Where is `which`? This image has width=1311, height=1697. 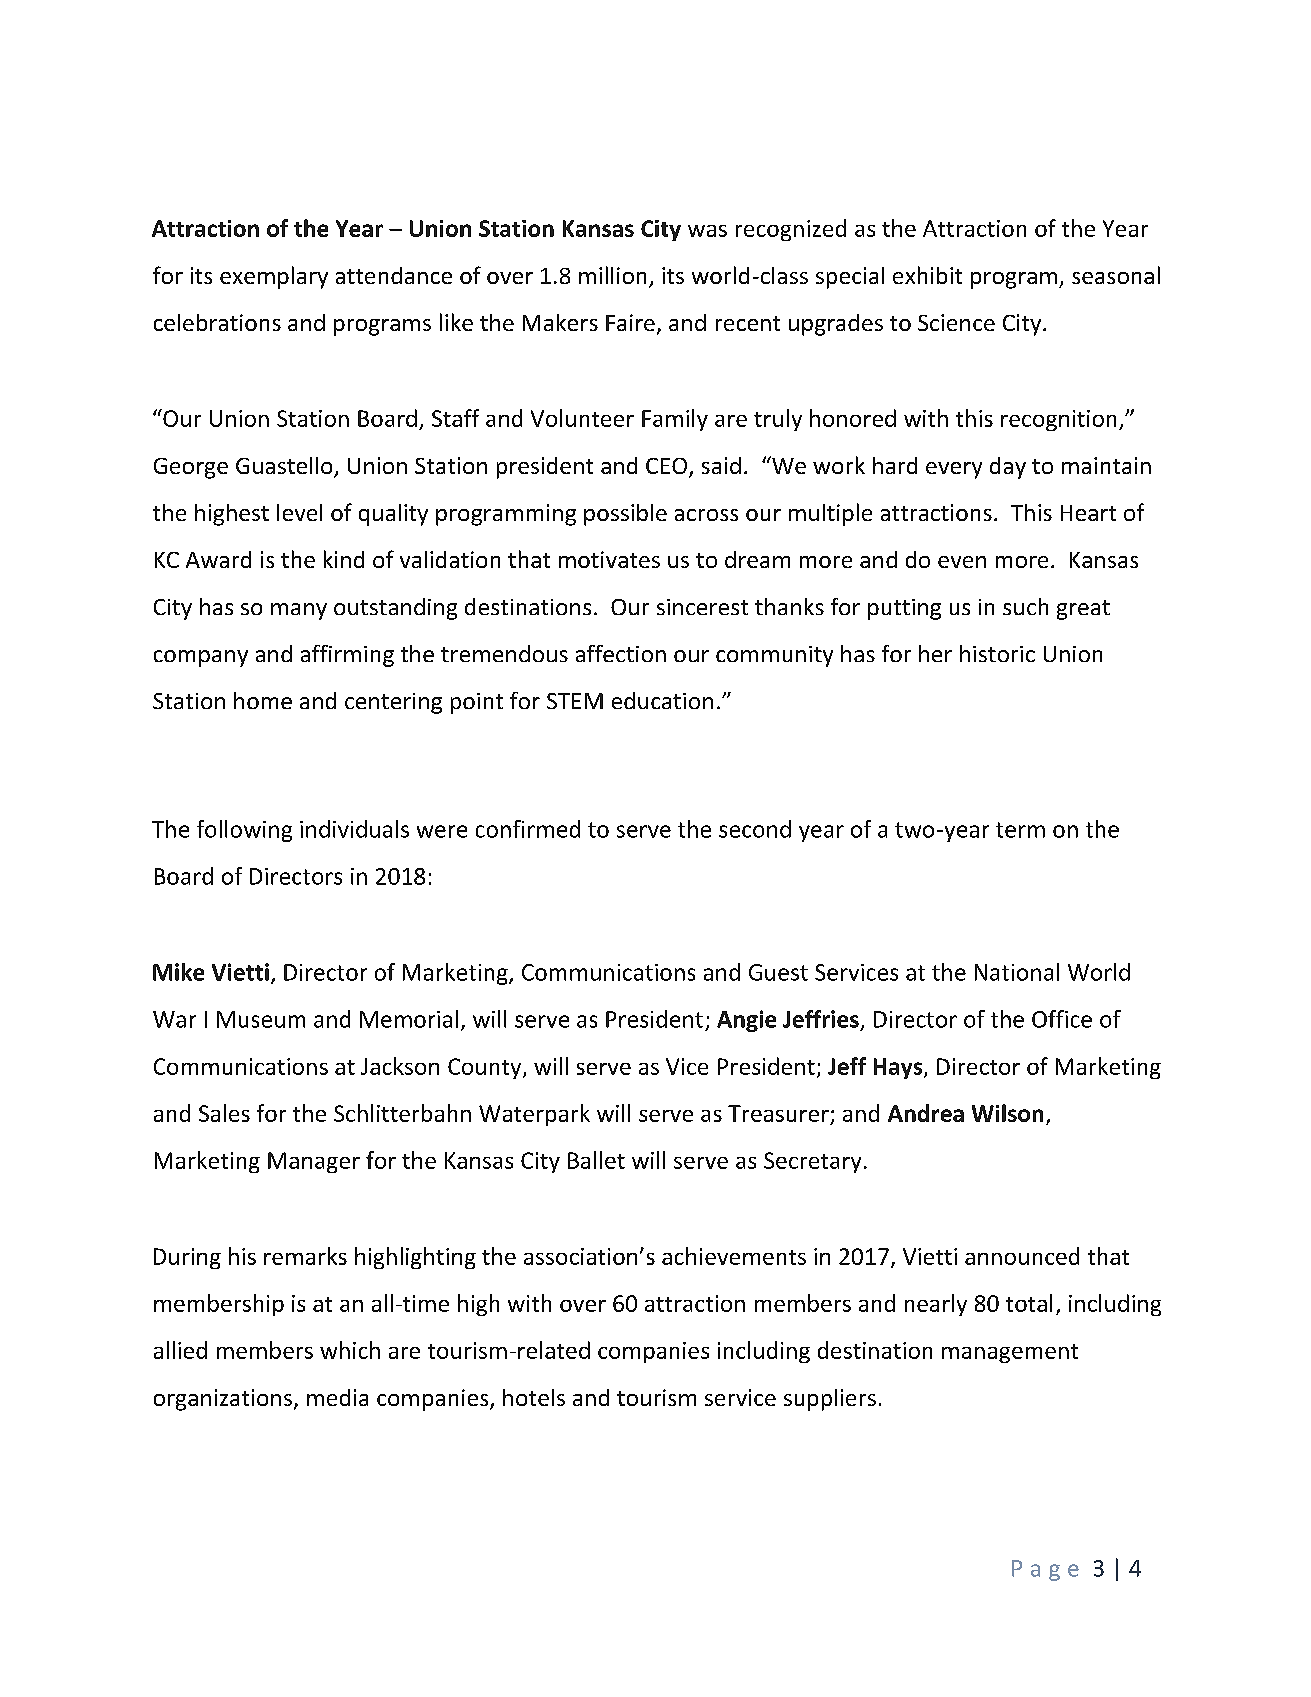 which is located at coordinates (350, 1350).
